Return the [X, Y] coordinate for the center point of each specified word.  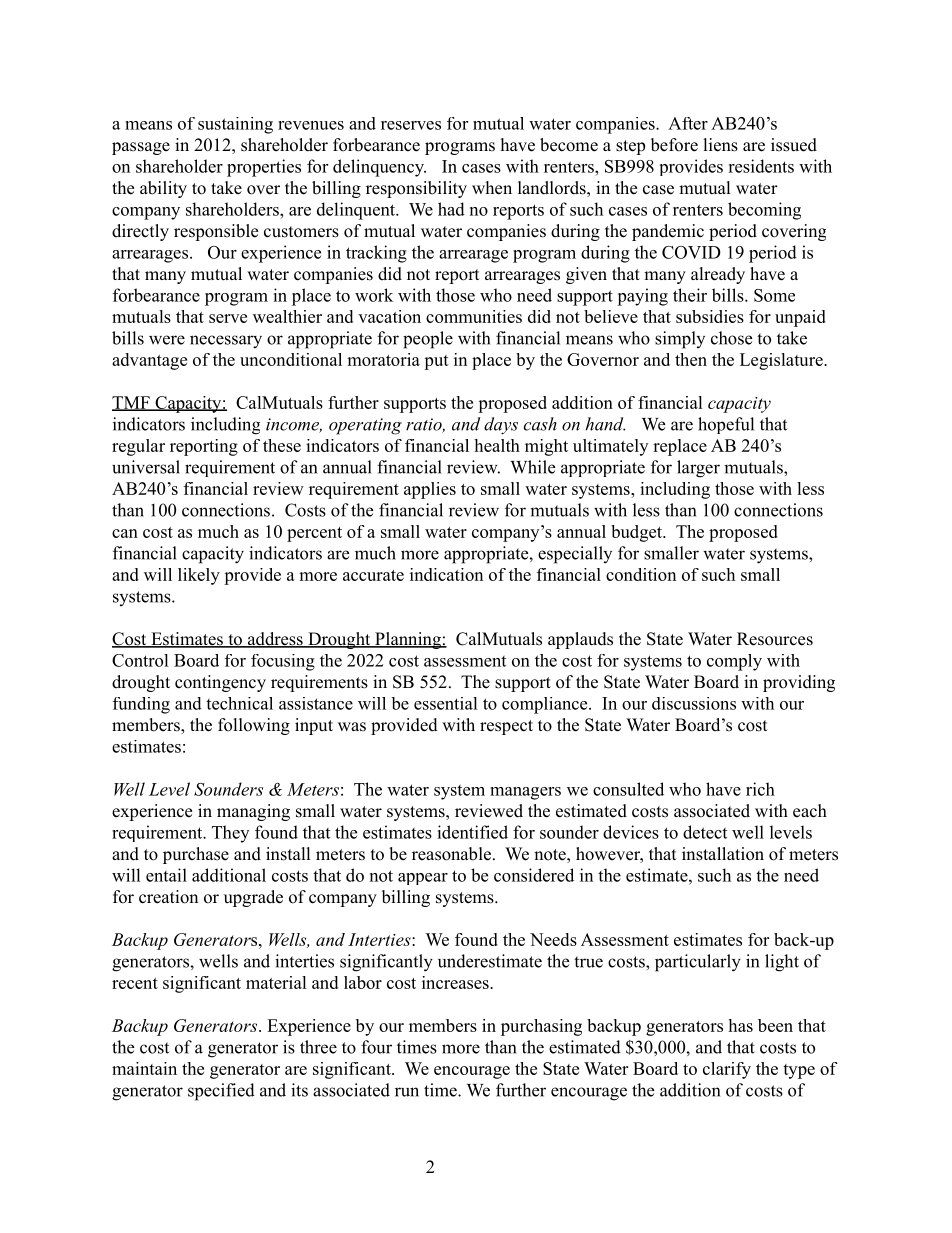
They [230, 834]
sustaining [235, 125]
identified [472, 832]
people [428, 340]
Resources [775, 639]
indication [446, 574]
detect [705, 832]
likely [199, 576]
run [407, 1092]
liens [721, 145]
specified [221, 1092]
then [691, 359]
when [492, 188]
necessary [226, 342]
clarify [727, 1070]
